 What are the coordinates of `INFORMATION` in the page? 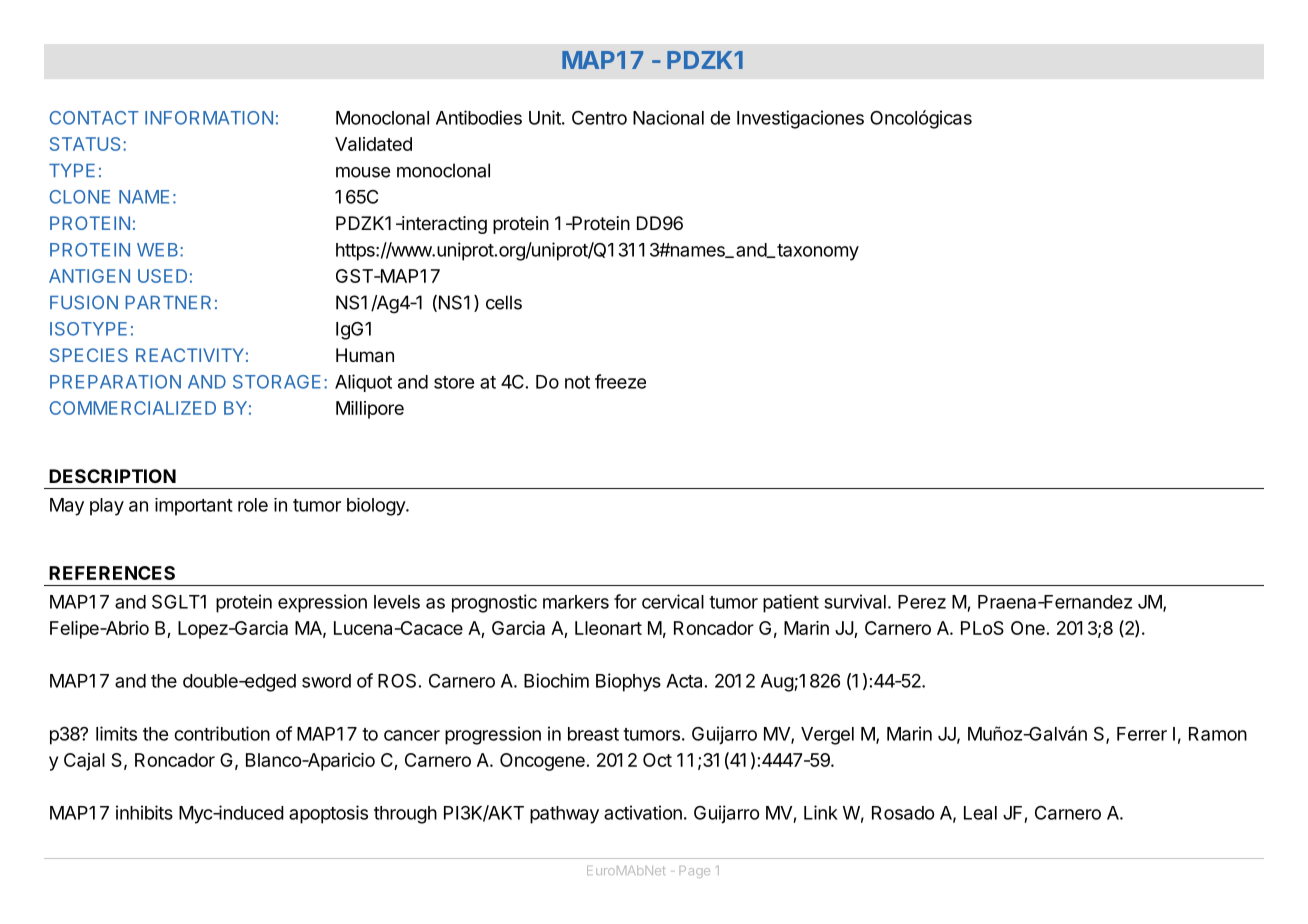 It's located at (209, 118).
